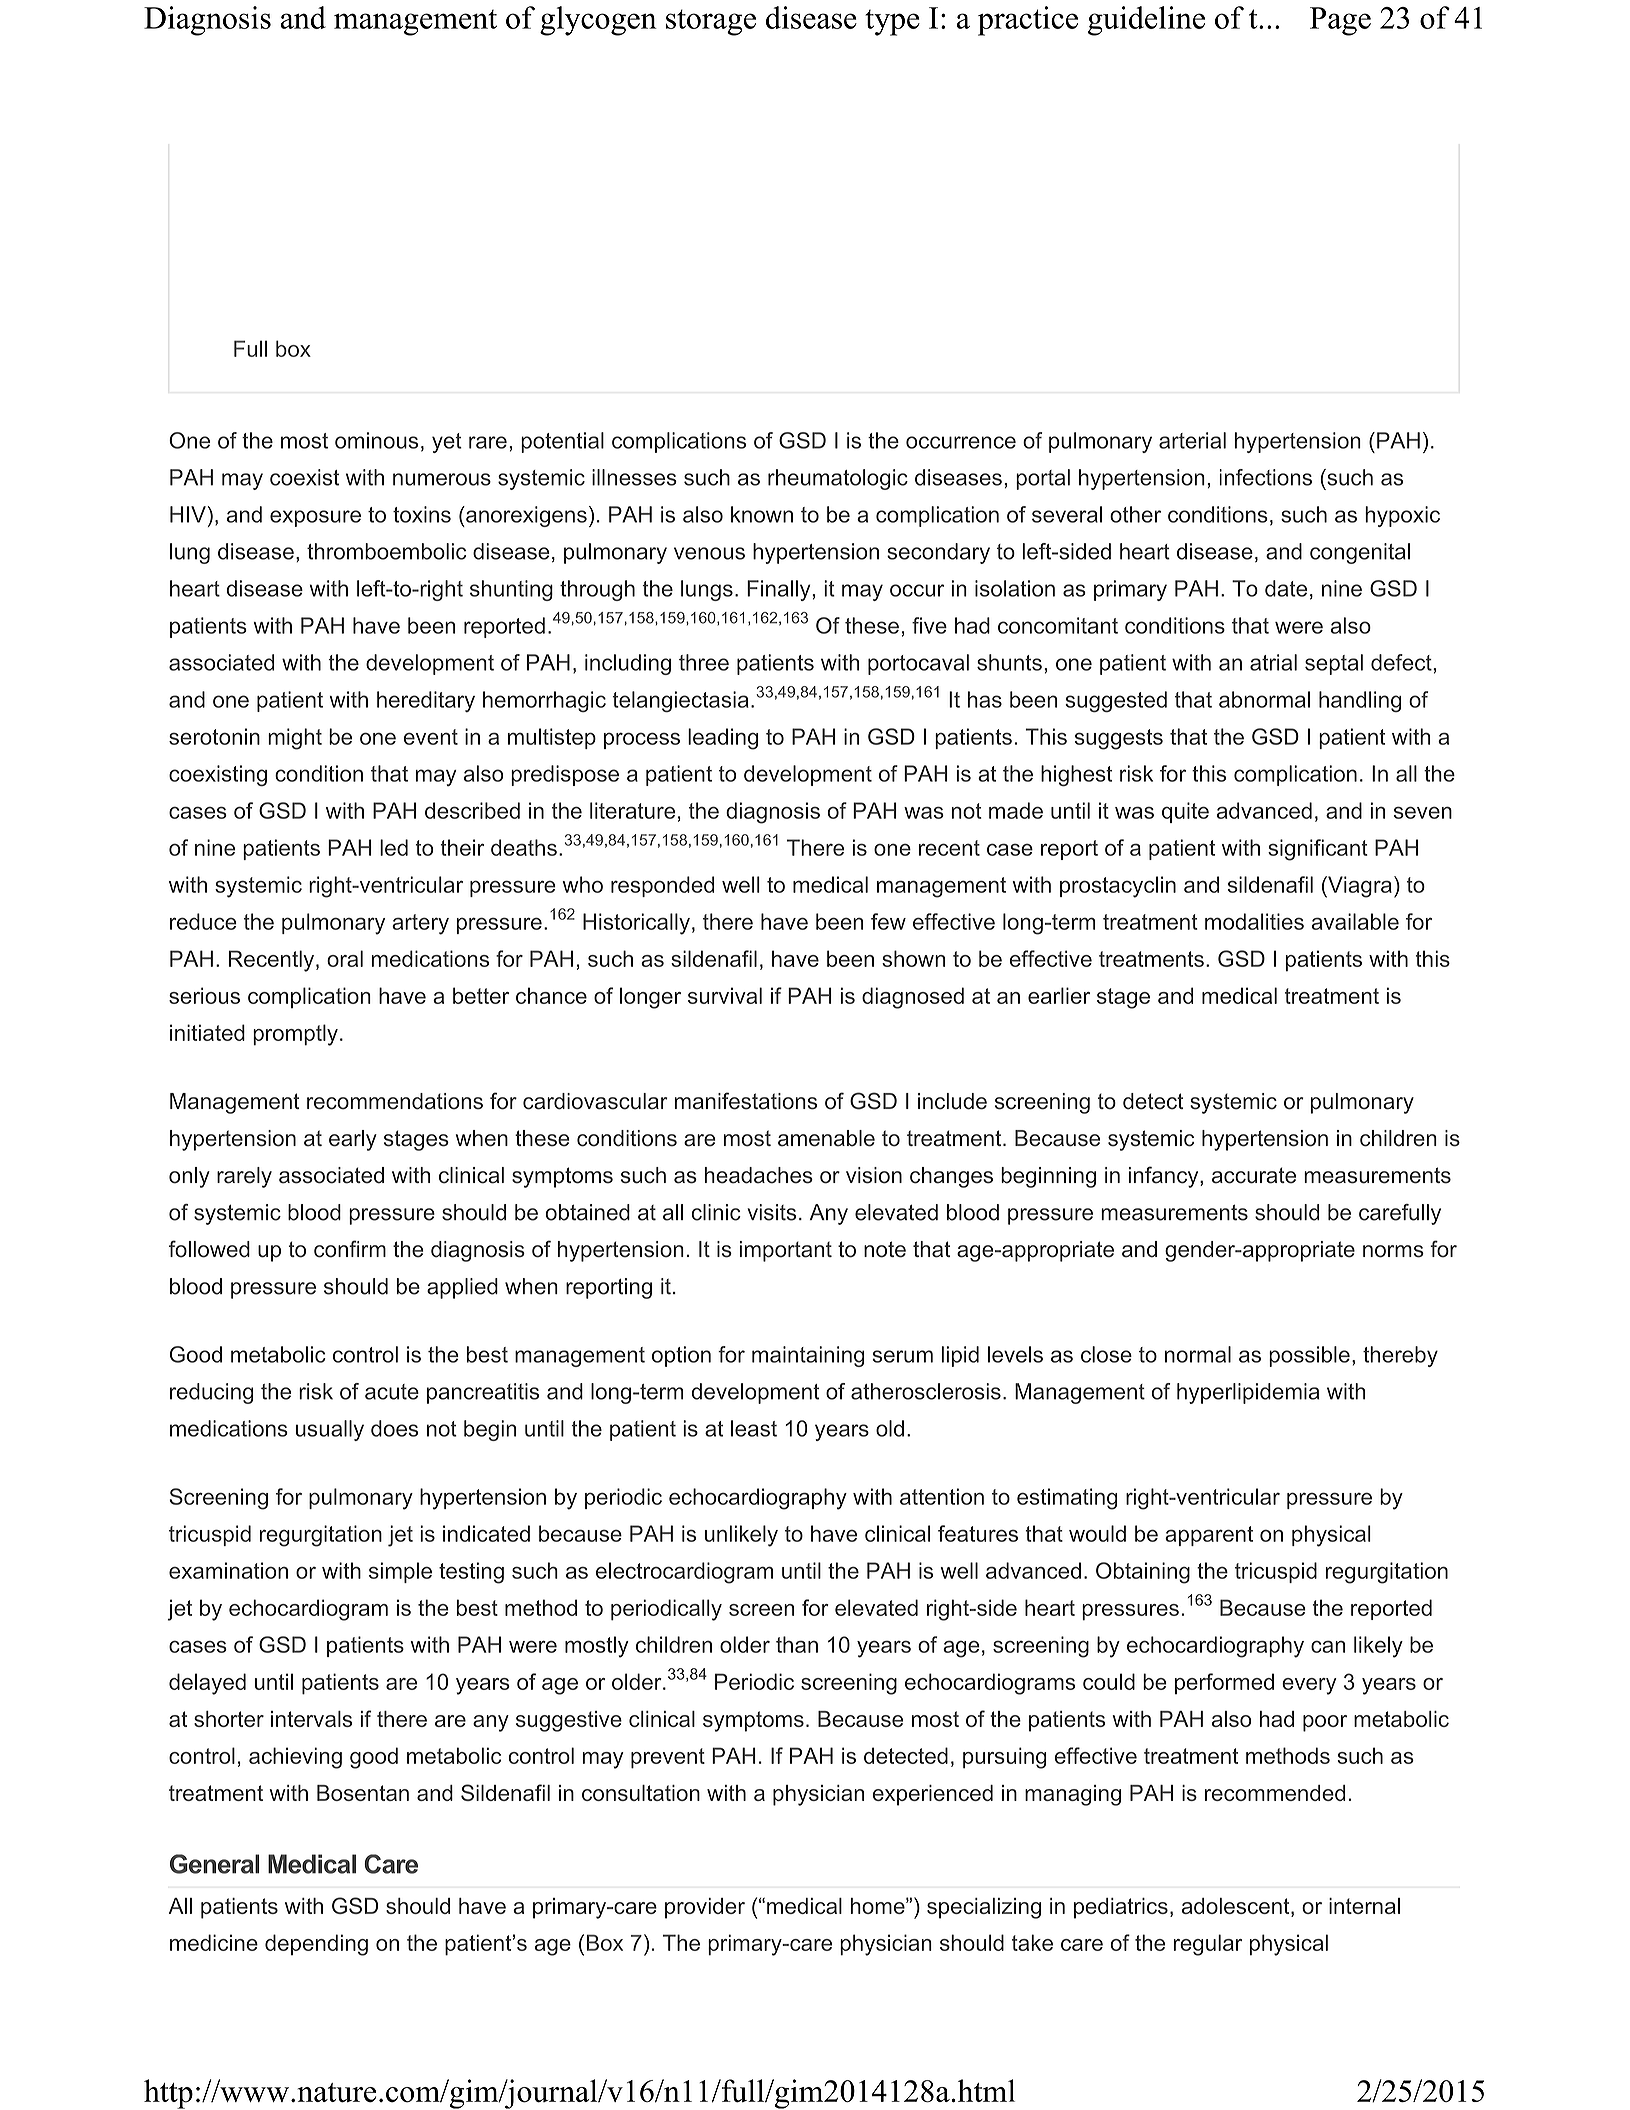  Describe the element at coordinates (394, 847) in the screenshot. I see `led` at that location.
